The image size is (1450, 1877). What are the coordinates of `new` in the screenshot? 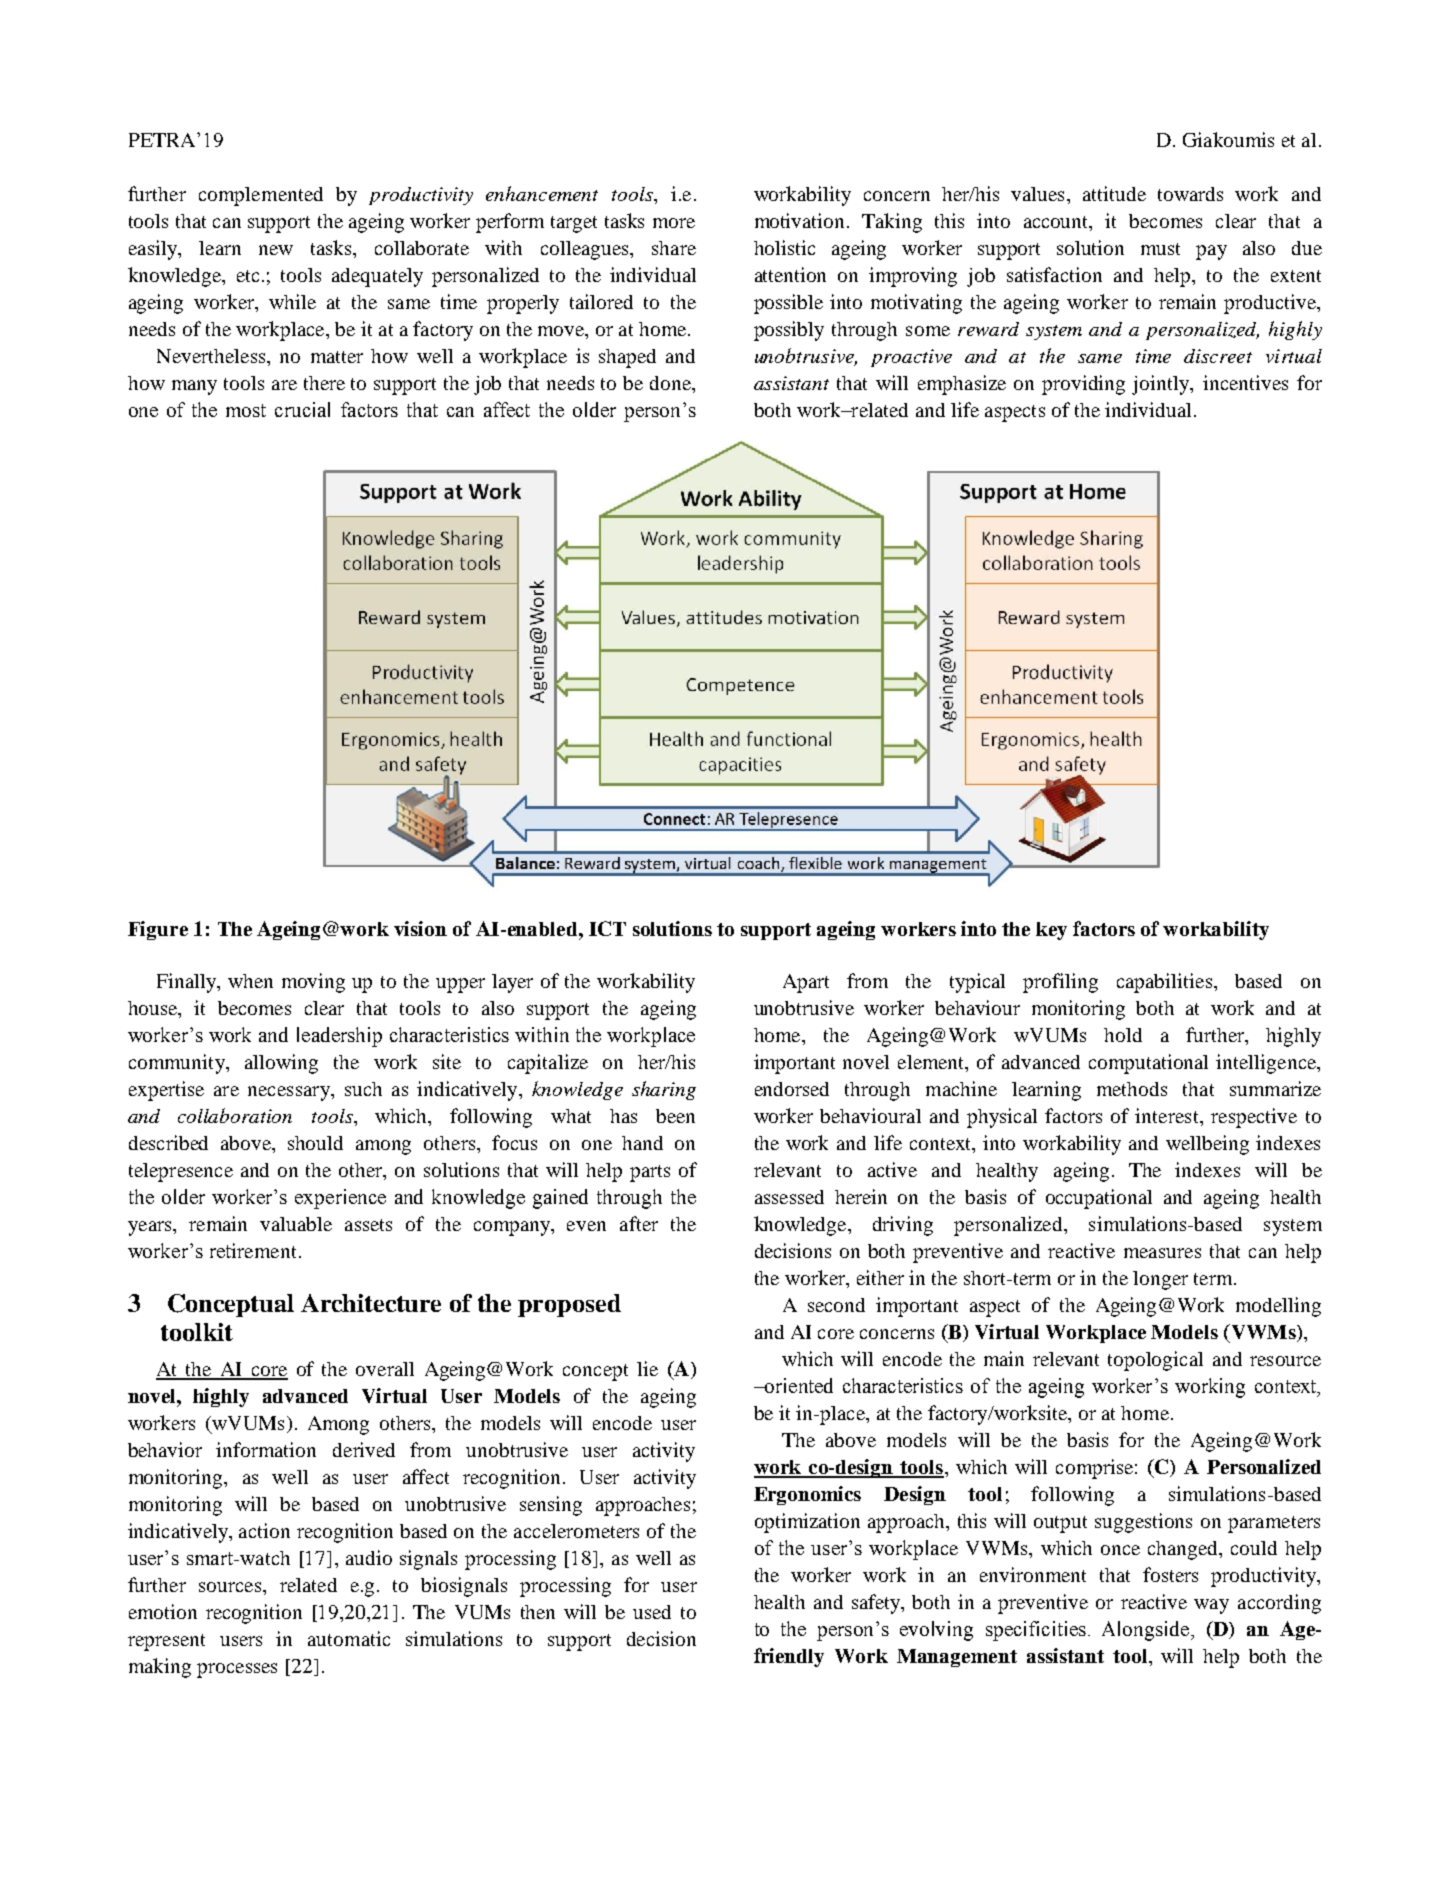 It's located at (276, 250).
